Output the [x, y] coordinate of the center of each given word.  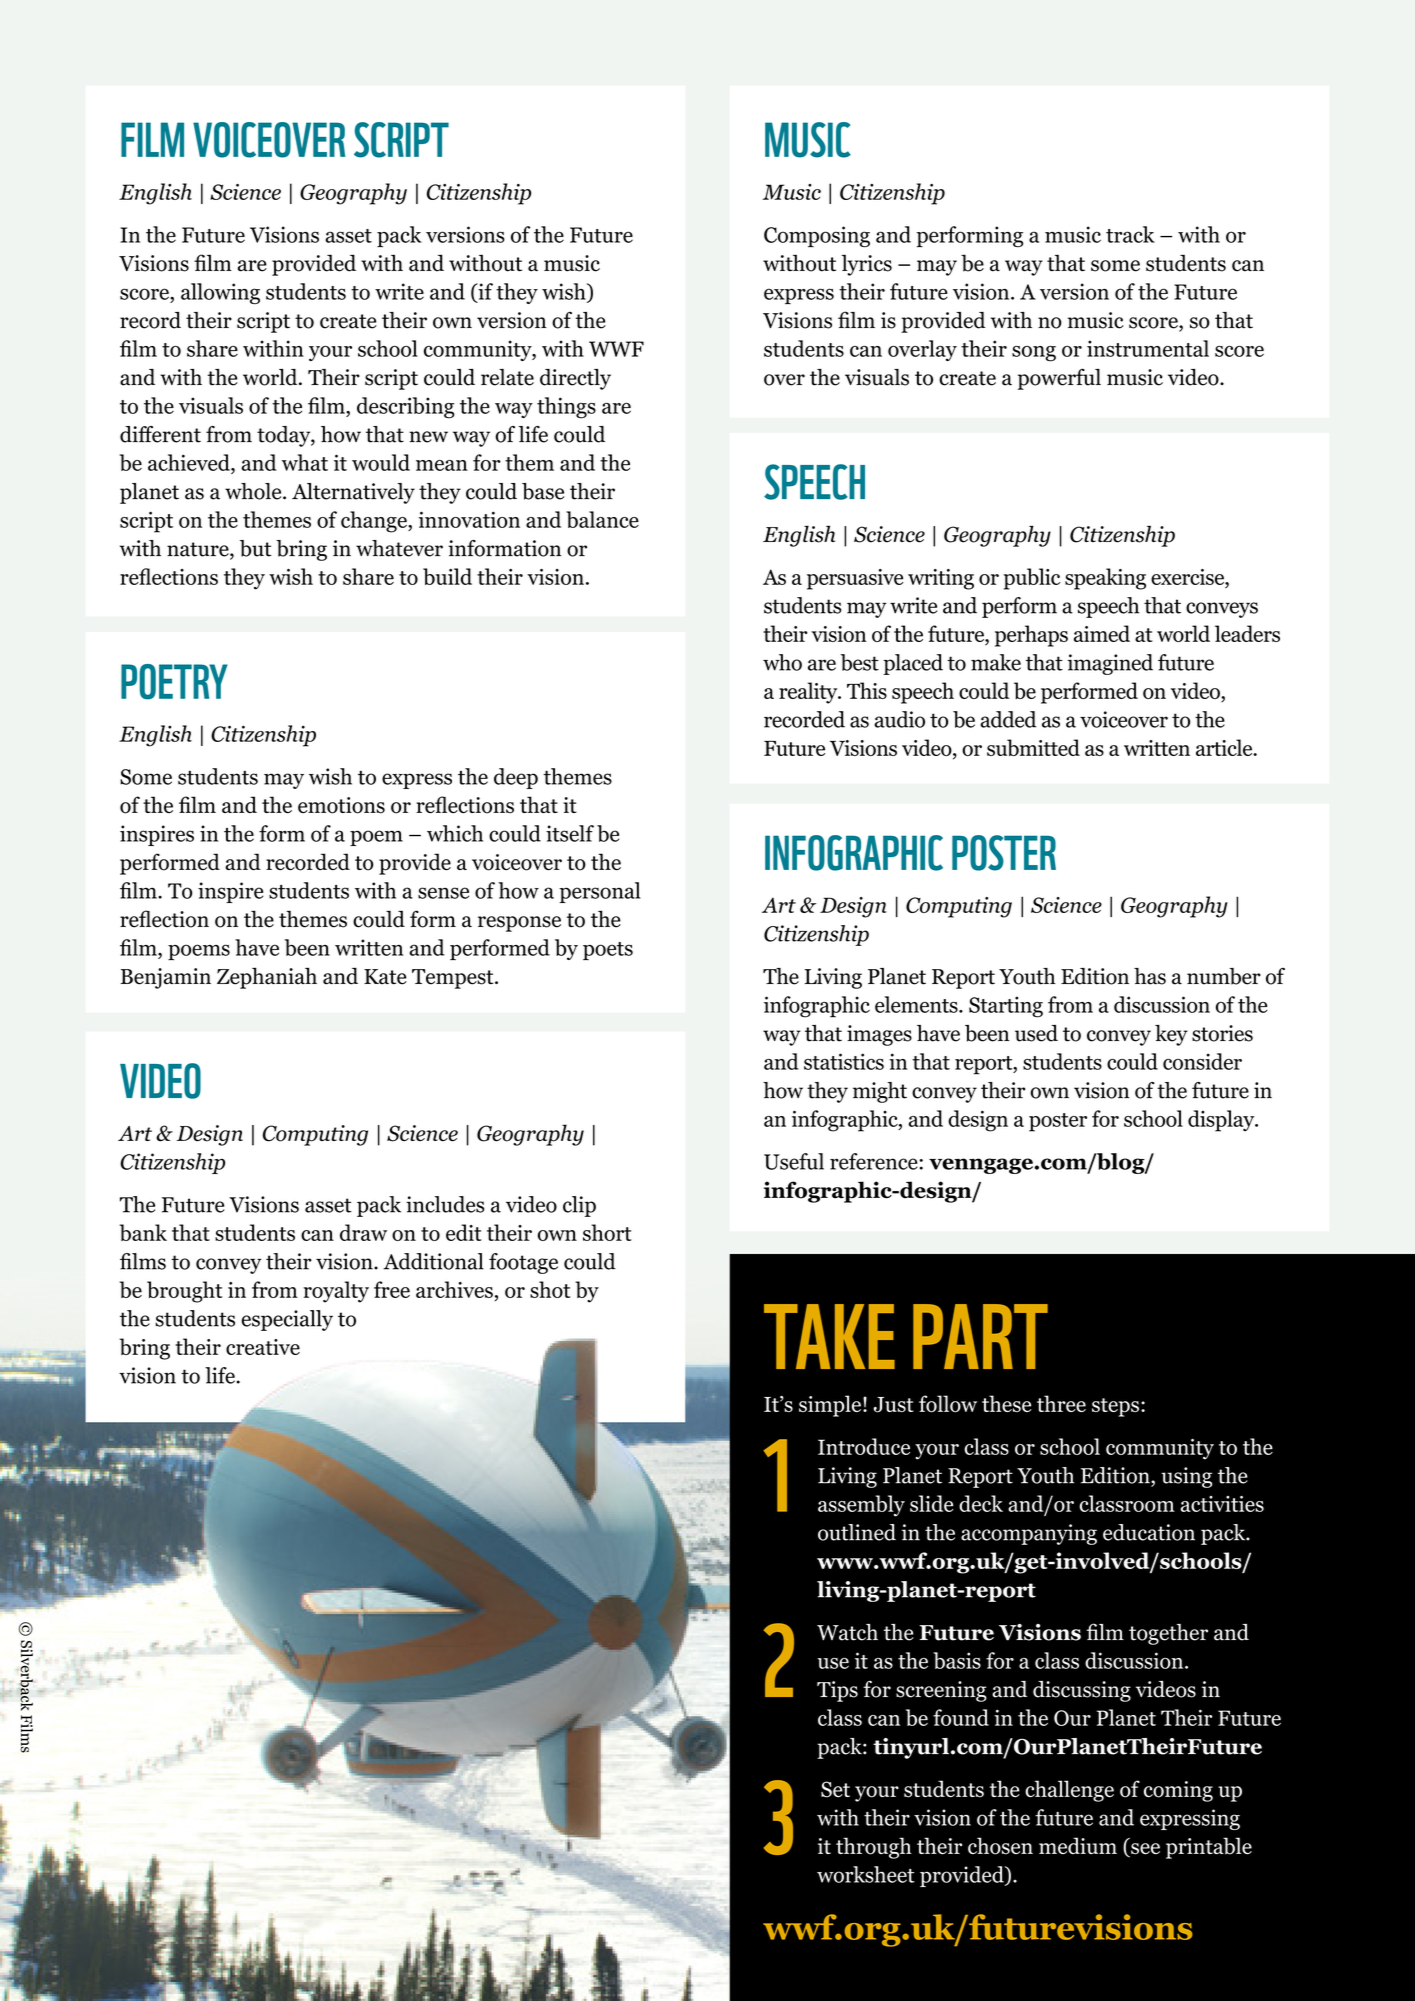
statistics [844, 1061]
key [1171, 1035]
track [1130, 234]
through [874, 1848]
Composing [817, 236]
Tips [837, 1691]
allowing [220, 293]
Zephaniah [267, 978]
